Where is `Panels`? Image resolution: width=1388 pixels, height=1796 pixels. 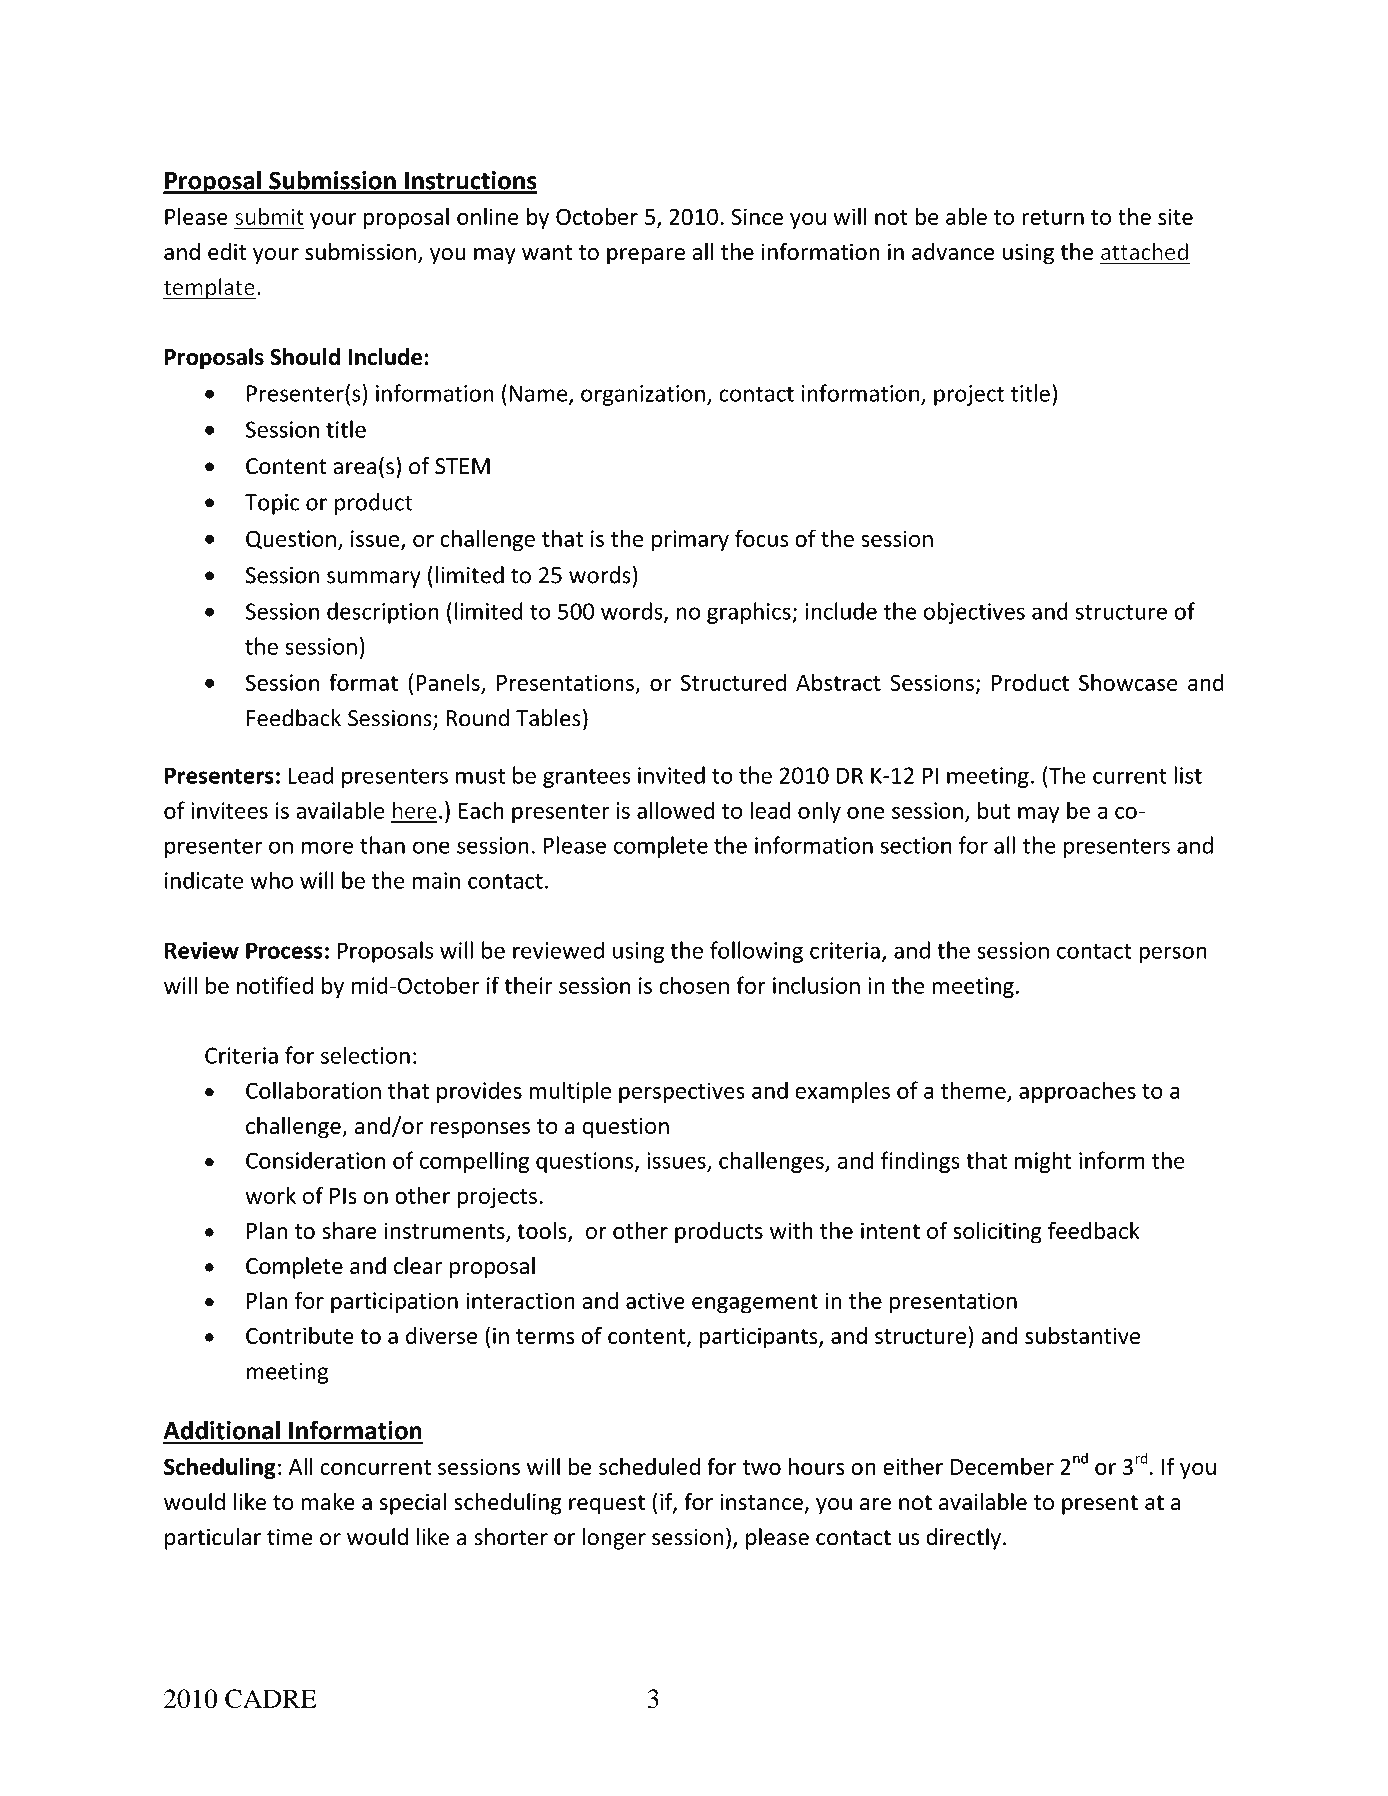
Panels is located at coordinates (448, 682).
